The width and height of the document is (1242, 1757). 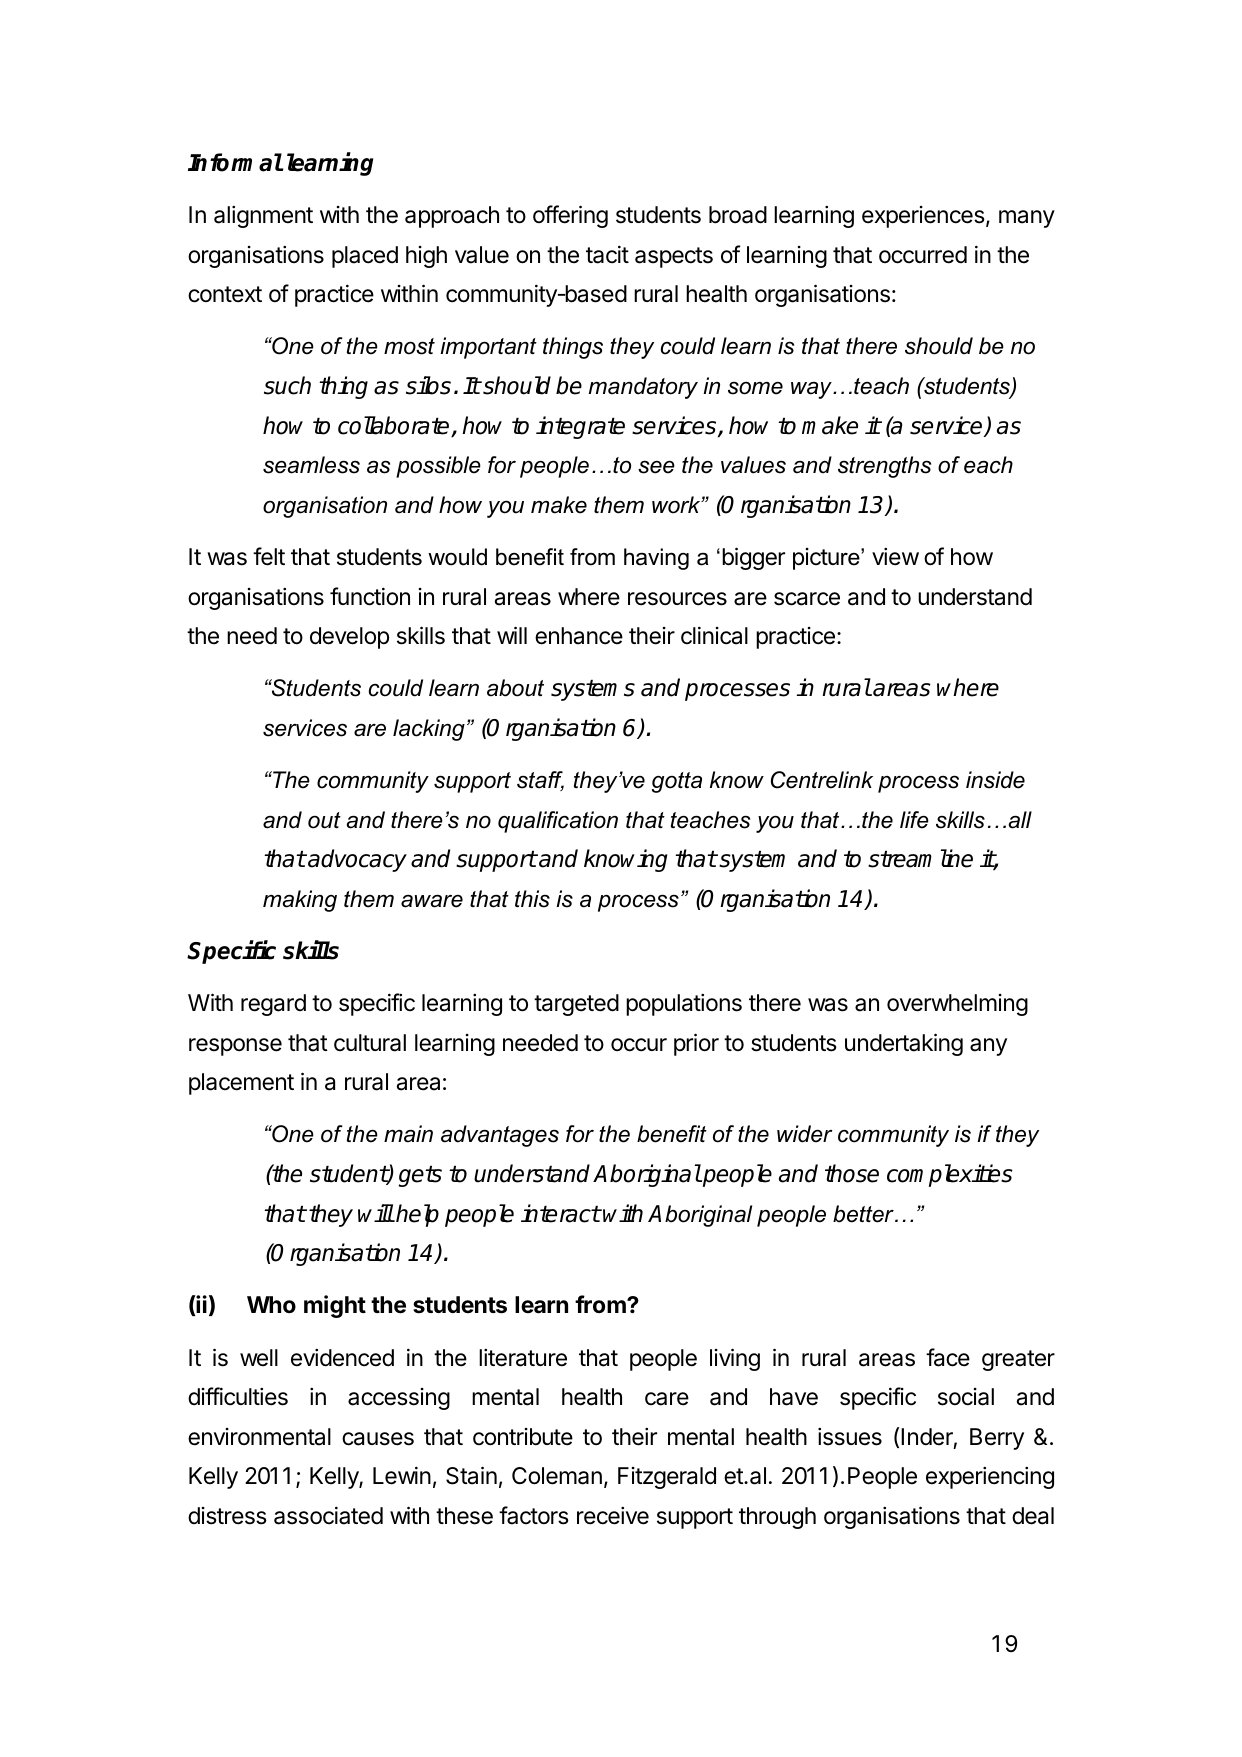 What do you see at coordinates (328, 1515) in the document?
I see `associated` at bounding box center [328, 1515].
